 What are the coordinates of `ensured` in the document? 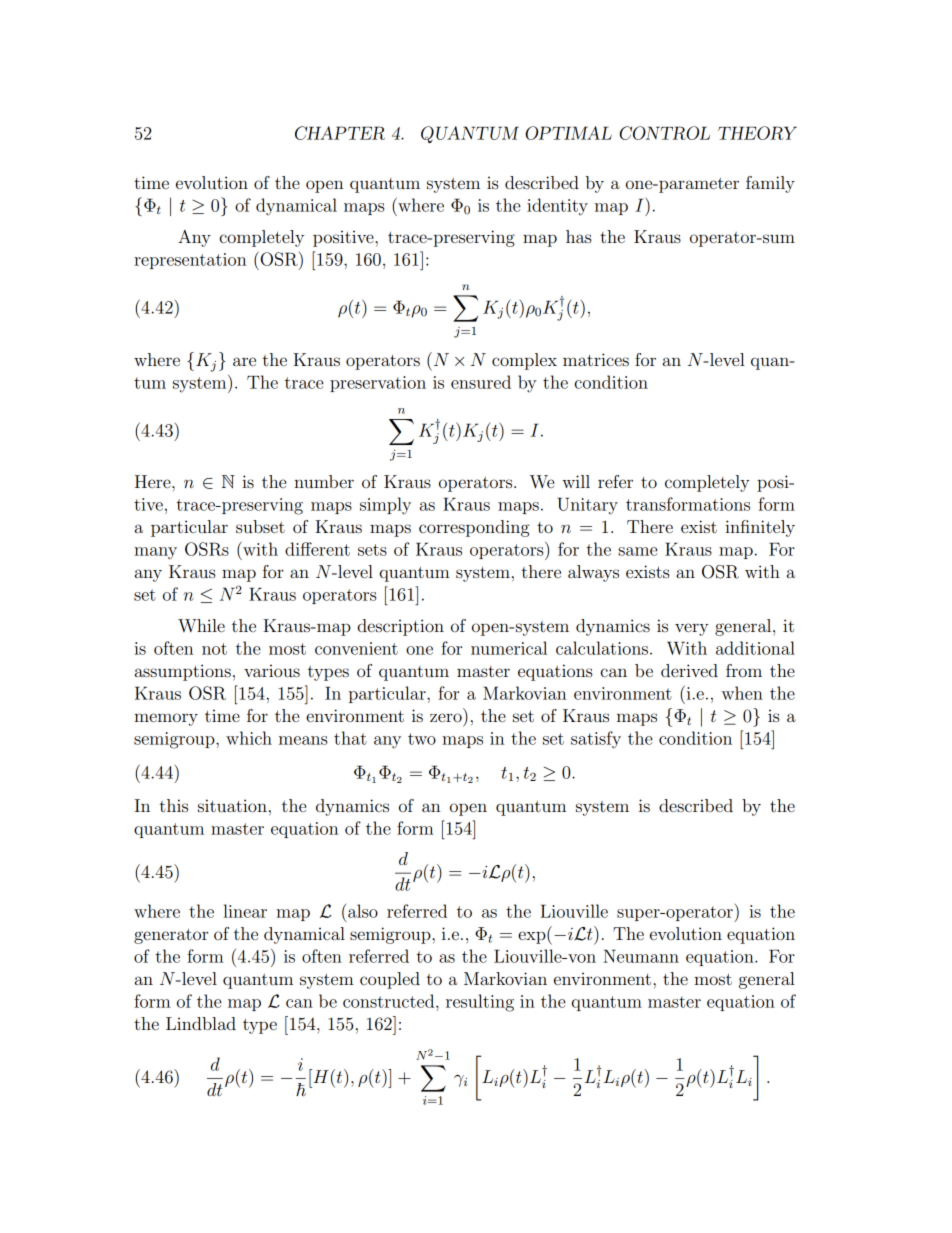 It's located at (481, 382).
